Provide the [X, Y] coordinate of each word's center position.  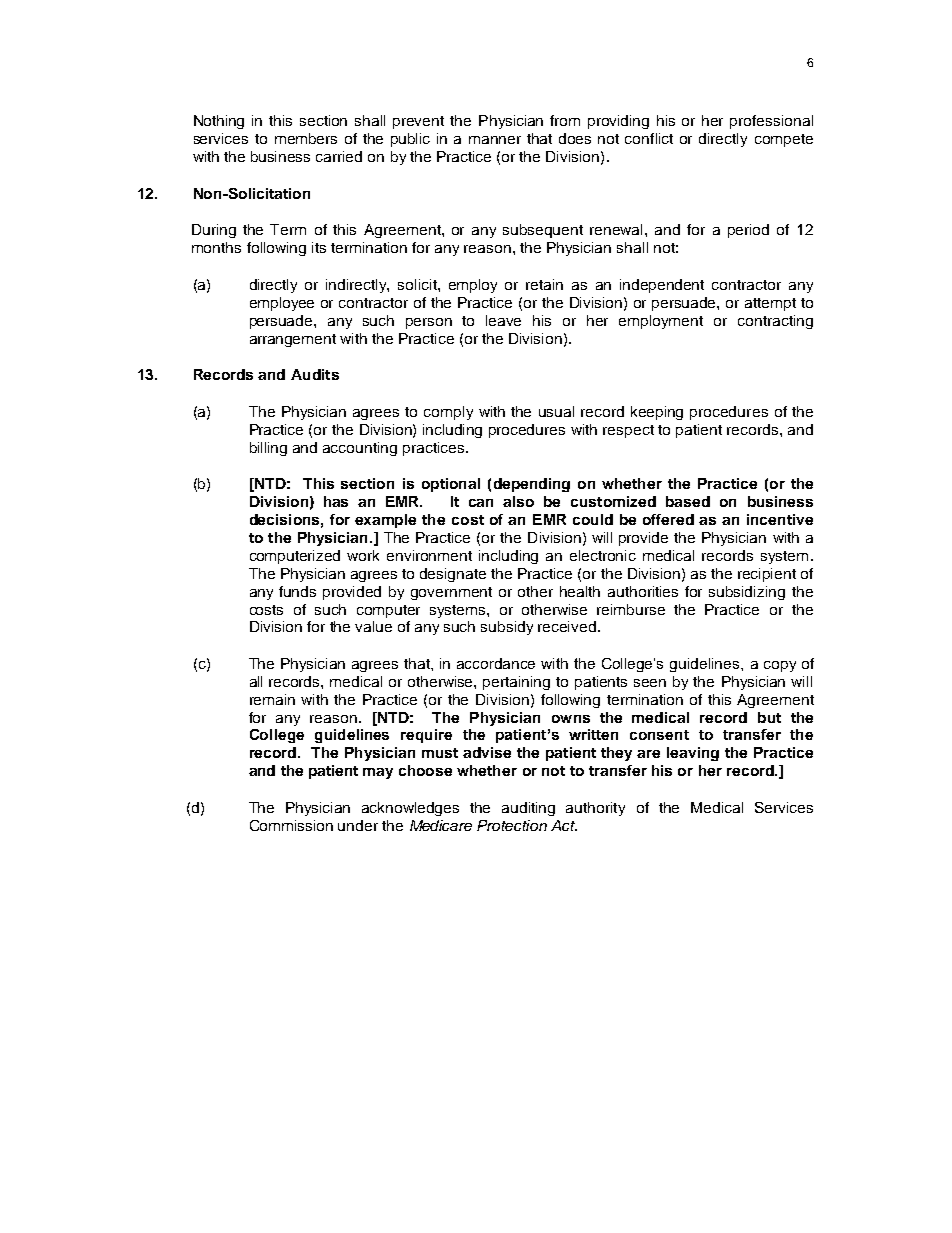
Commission [291, 825]
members [306, 138]
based [688, 501]
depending [532, 485]
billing [268, 449]
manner [495, 140]
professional [771, 122]
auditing [528, 809]
